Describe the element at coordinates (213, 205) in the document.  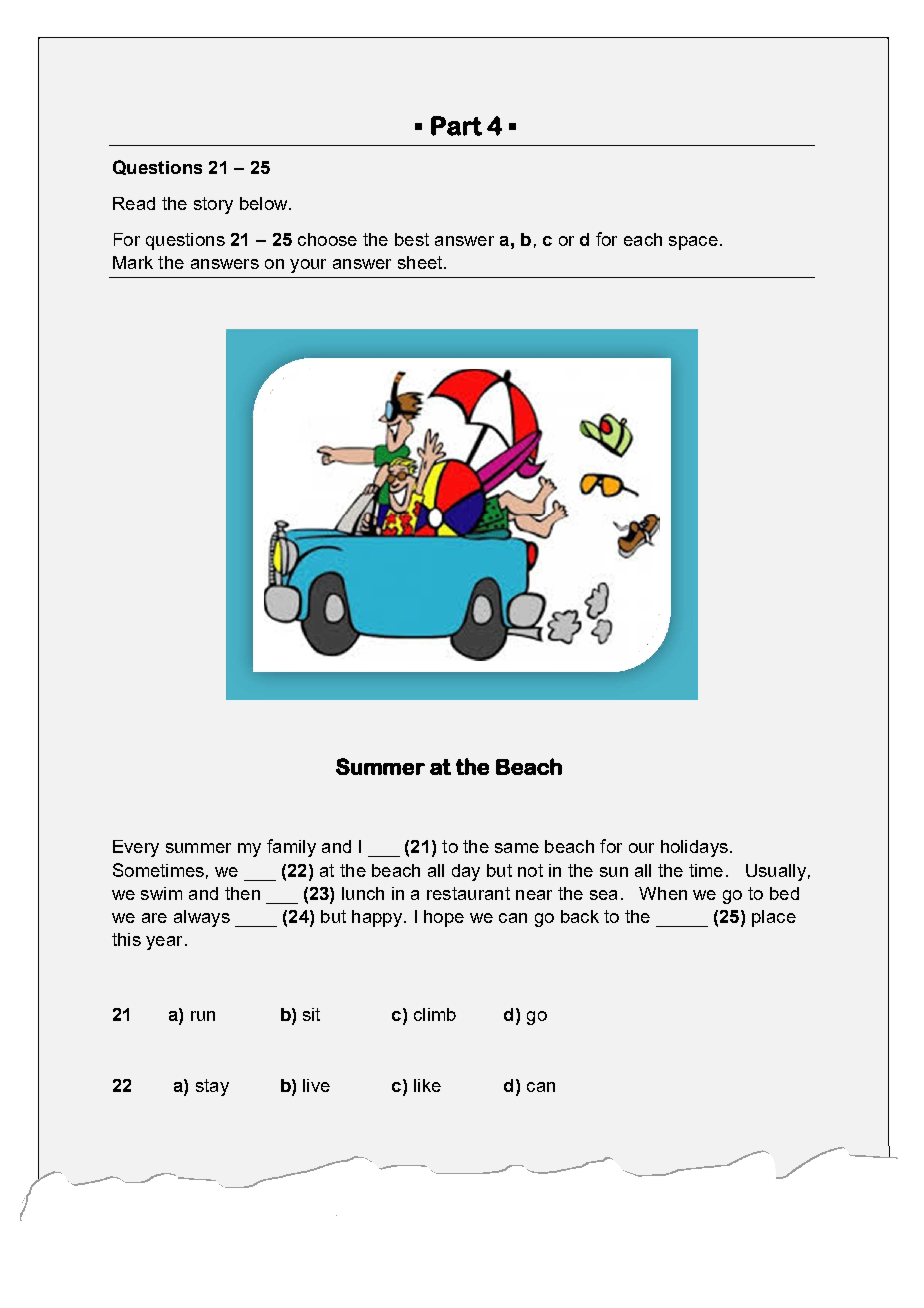
I see `story` at that location.
